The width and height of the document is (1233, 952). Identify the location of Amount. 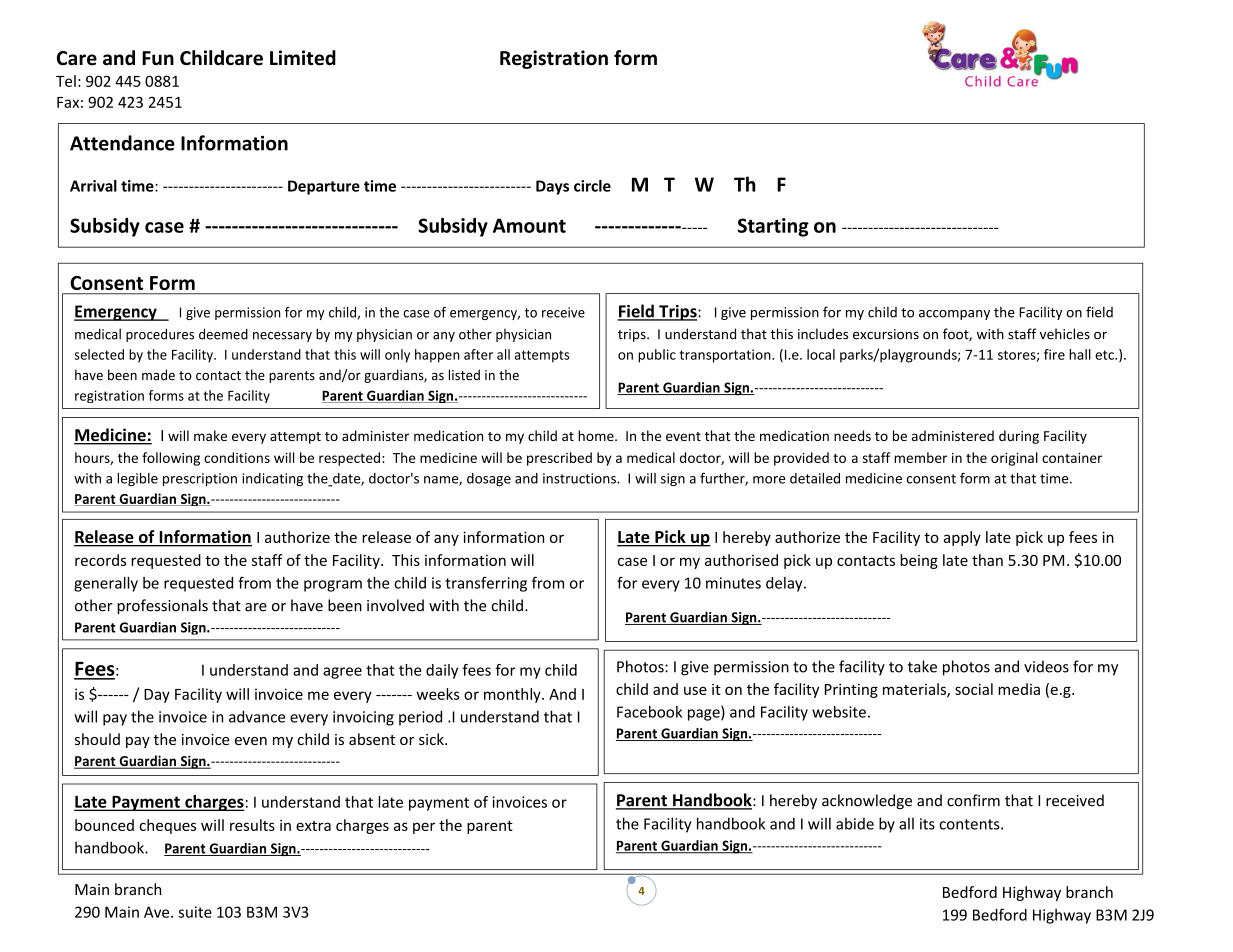
(529, 225).
